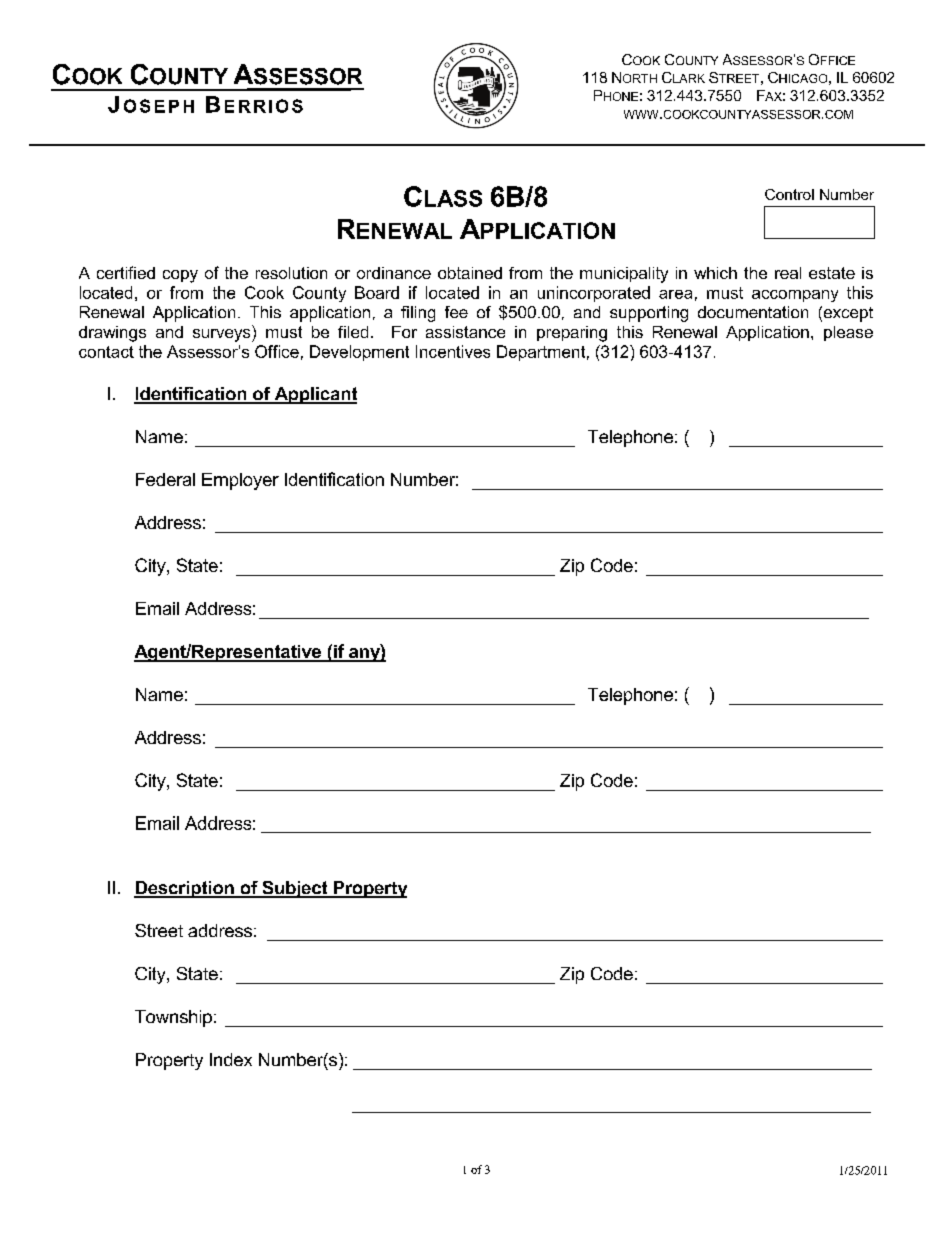  Describe the element at coordinates (180, 276) in the screenshot. I see `copy` at that location.
